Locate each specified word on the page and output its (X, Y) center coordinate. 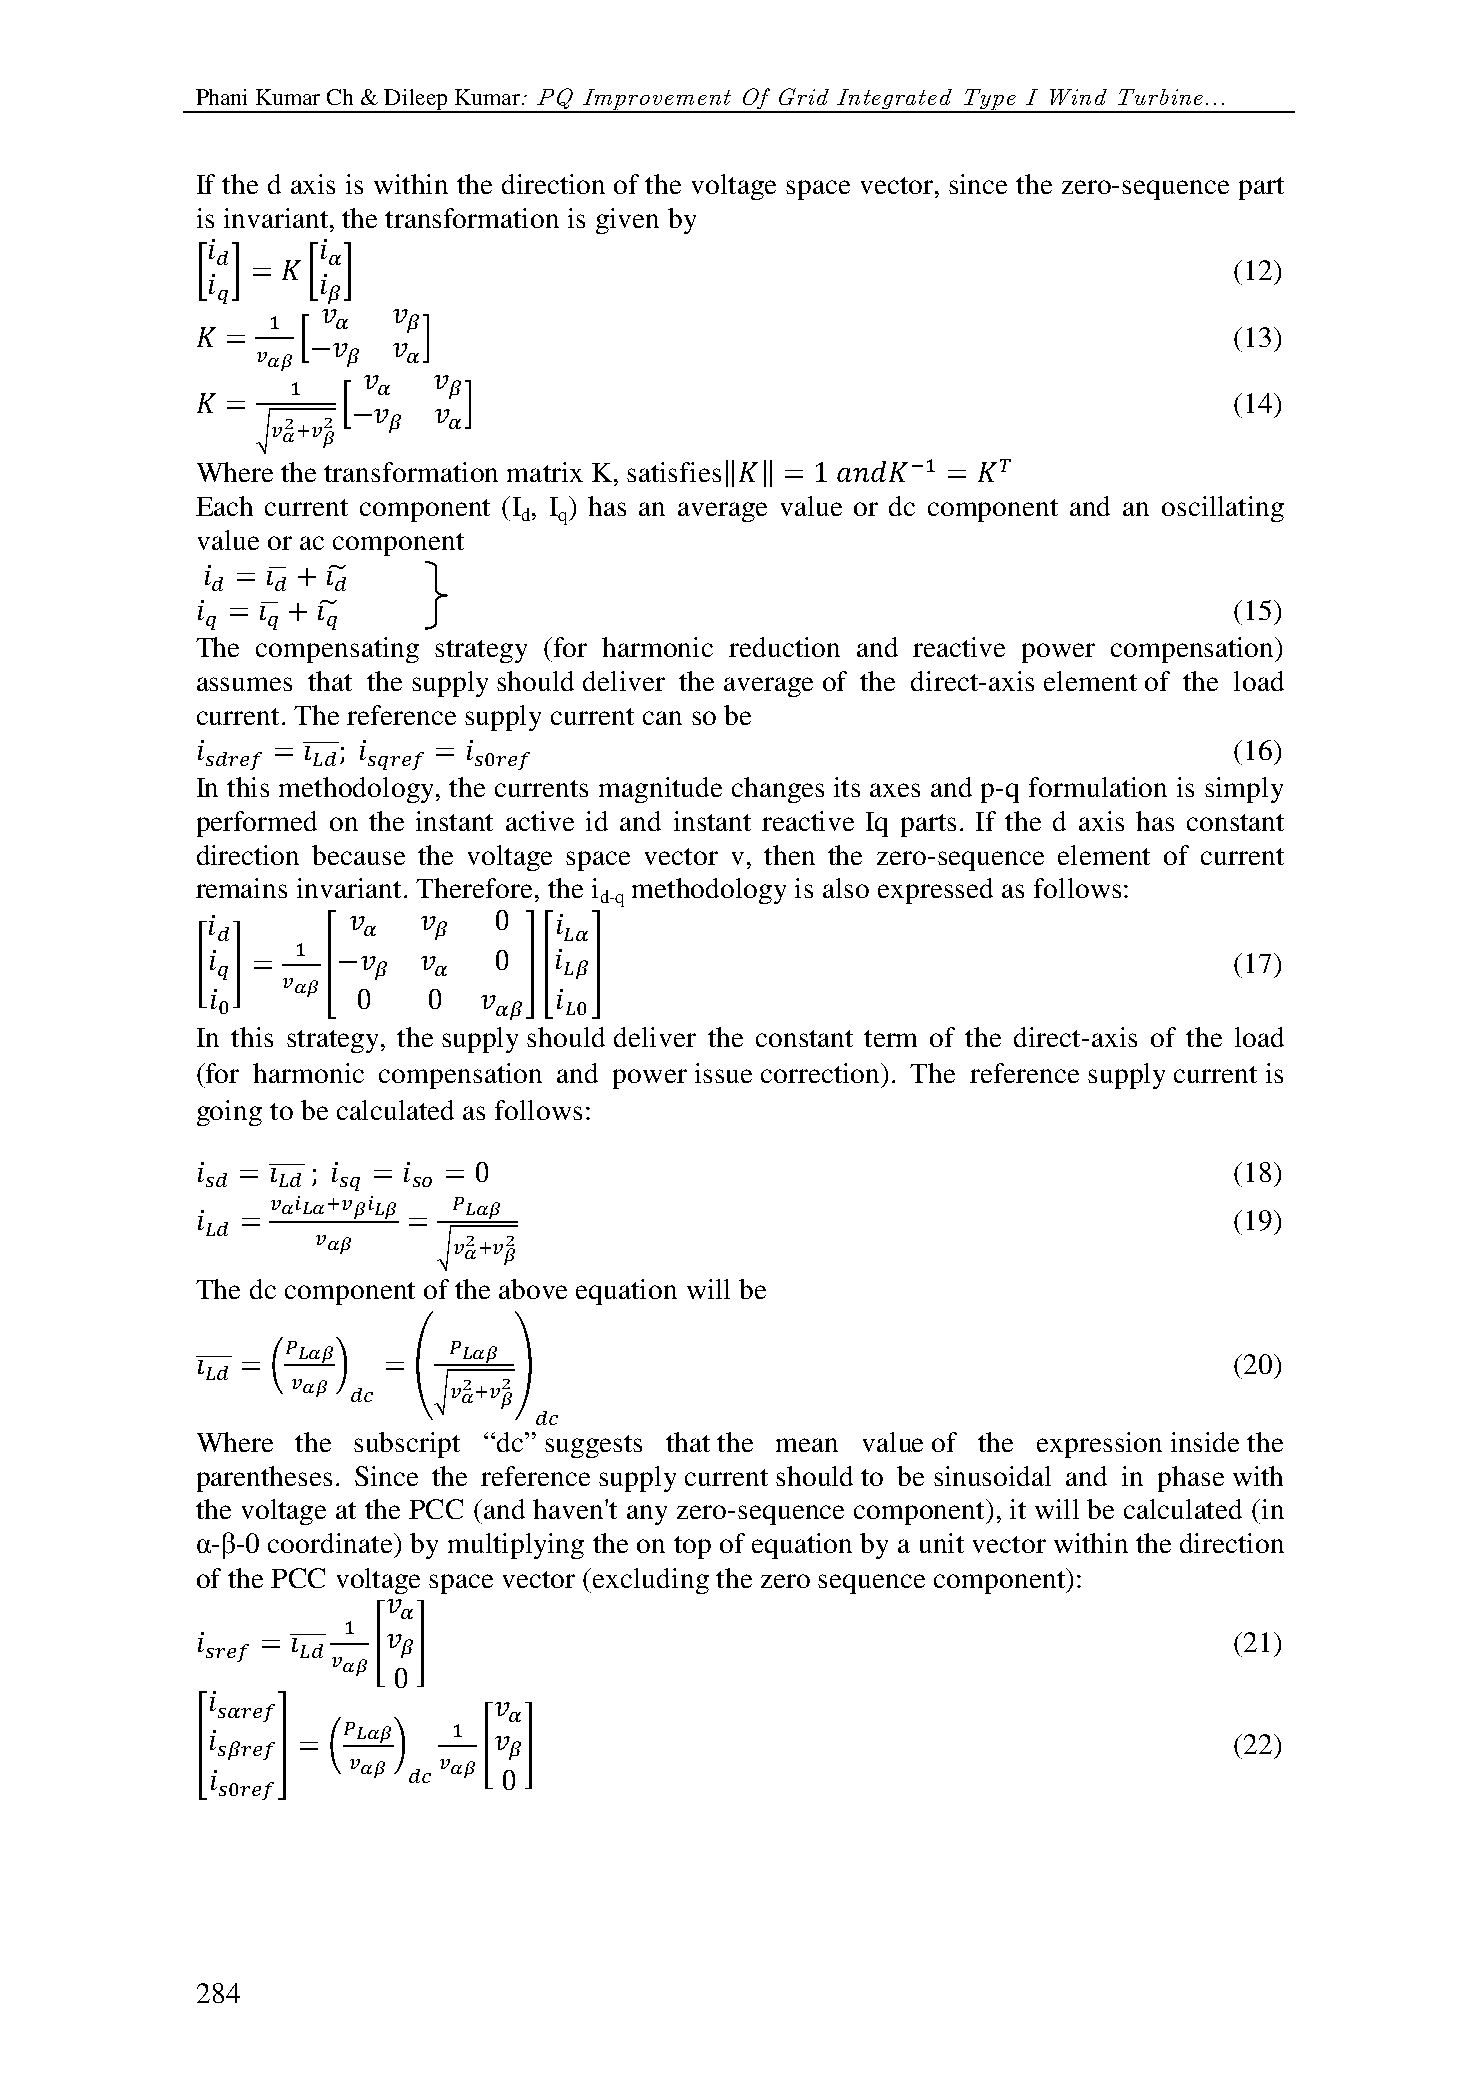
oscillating (1223, 509)
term (890, 1038)
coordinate (331, 1543)
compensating (337, 650)
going (229, 1113)
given (627, 221)
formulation (1098, 787)
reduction (784, 647)
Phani (221, 97)
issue (723, 1073)
